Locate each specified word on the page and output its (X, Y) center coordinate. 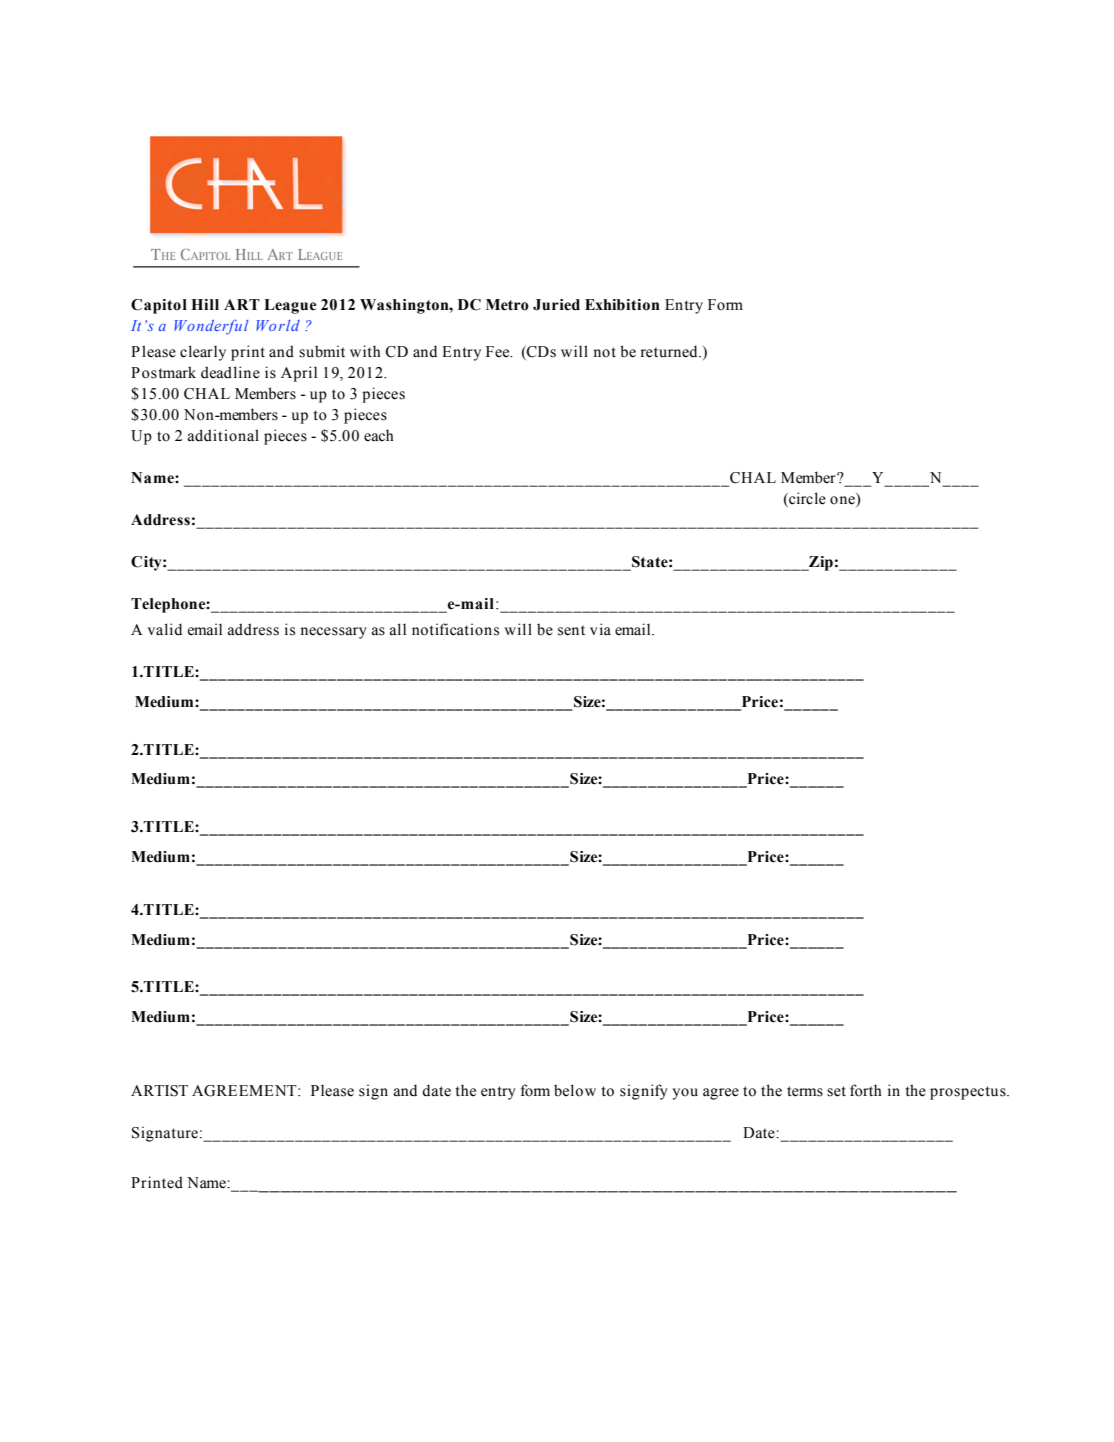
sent (571, 630)
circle (806, 499)
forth (866, 1090)
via (600, 629)
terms (805, 1091)
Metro (507, 305)
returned (670, 351)
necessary (333, 633)
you (685, 1094)
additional (223, 435)
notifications (455, 629)
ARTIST (159, 1091)
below (575, 1090)
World (278, 325)
